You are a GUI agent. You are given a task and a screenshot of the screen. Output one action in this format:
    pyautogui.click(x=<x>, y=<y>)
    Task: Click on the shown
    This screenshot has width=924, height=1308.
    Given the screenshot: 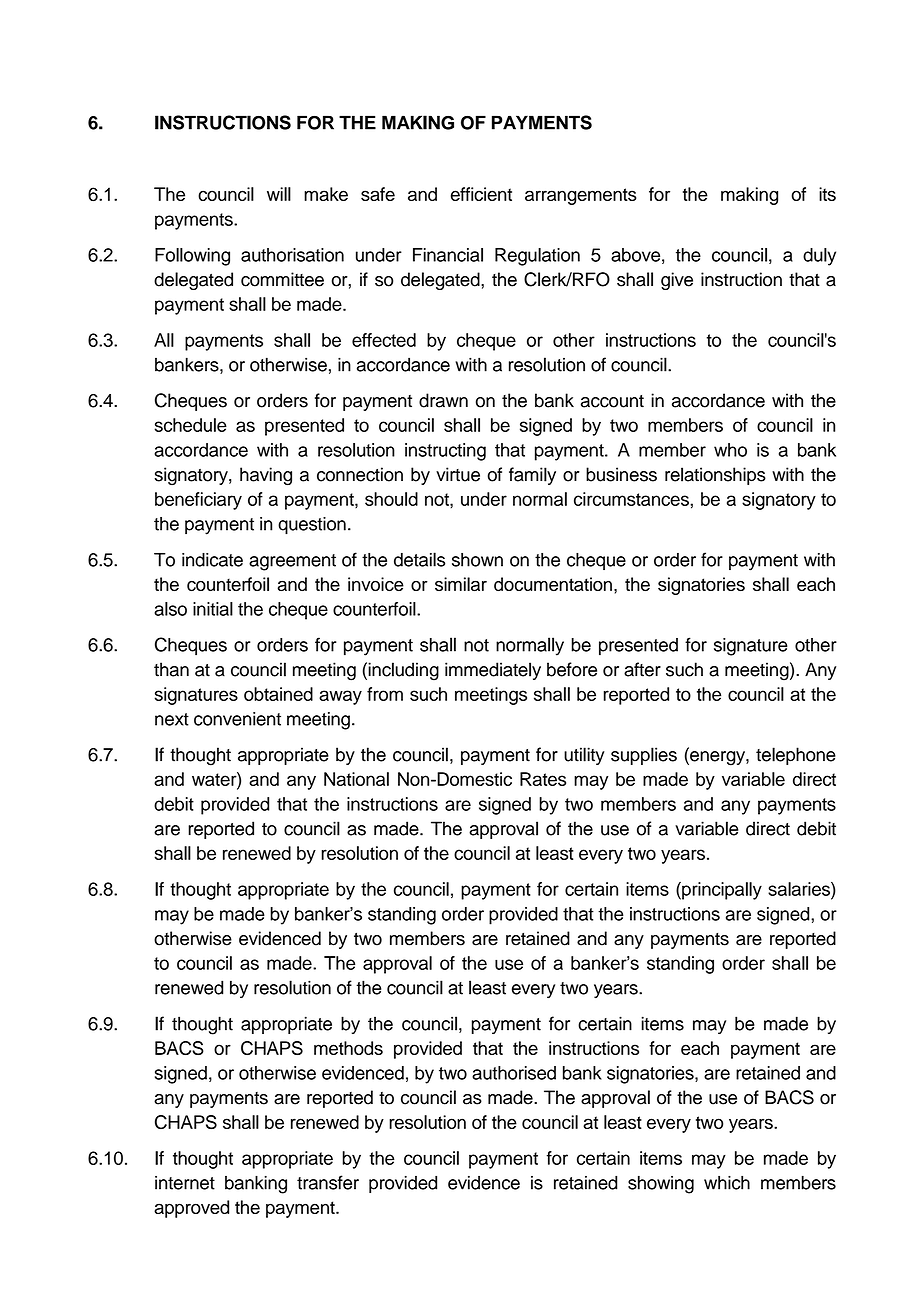 What is the action you would take?
    pyautogui.click(x=477, y=560)
